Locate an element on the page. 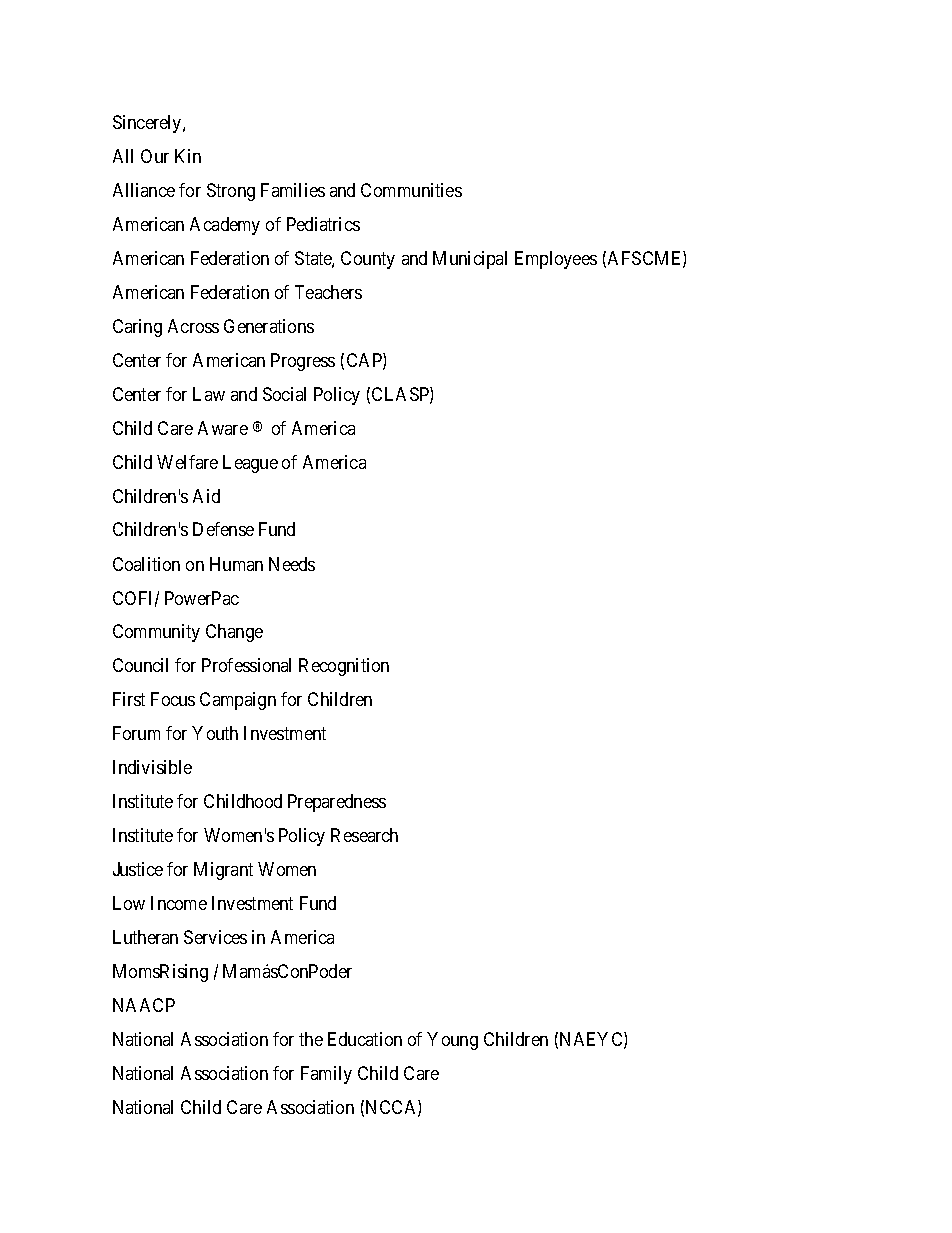 This image has height=1233, width=952. Social is located at coordinates (284, 394).
